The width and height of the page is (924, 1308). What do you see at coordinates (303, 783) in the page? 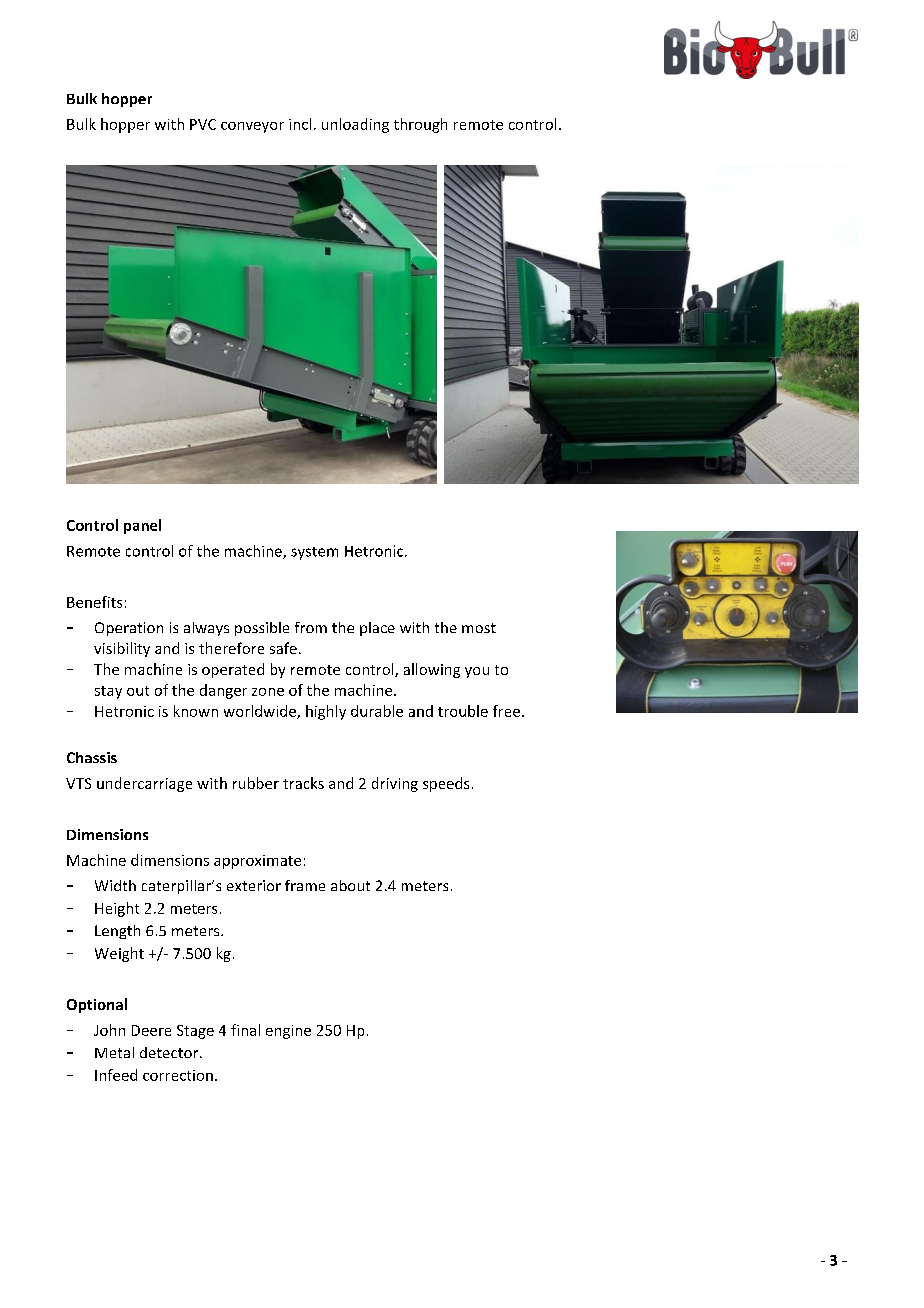
I see `tracks` at bounding box center [303, 783].
